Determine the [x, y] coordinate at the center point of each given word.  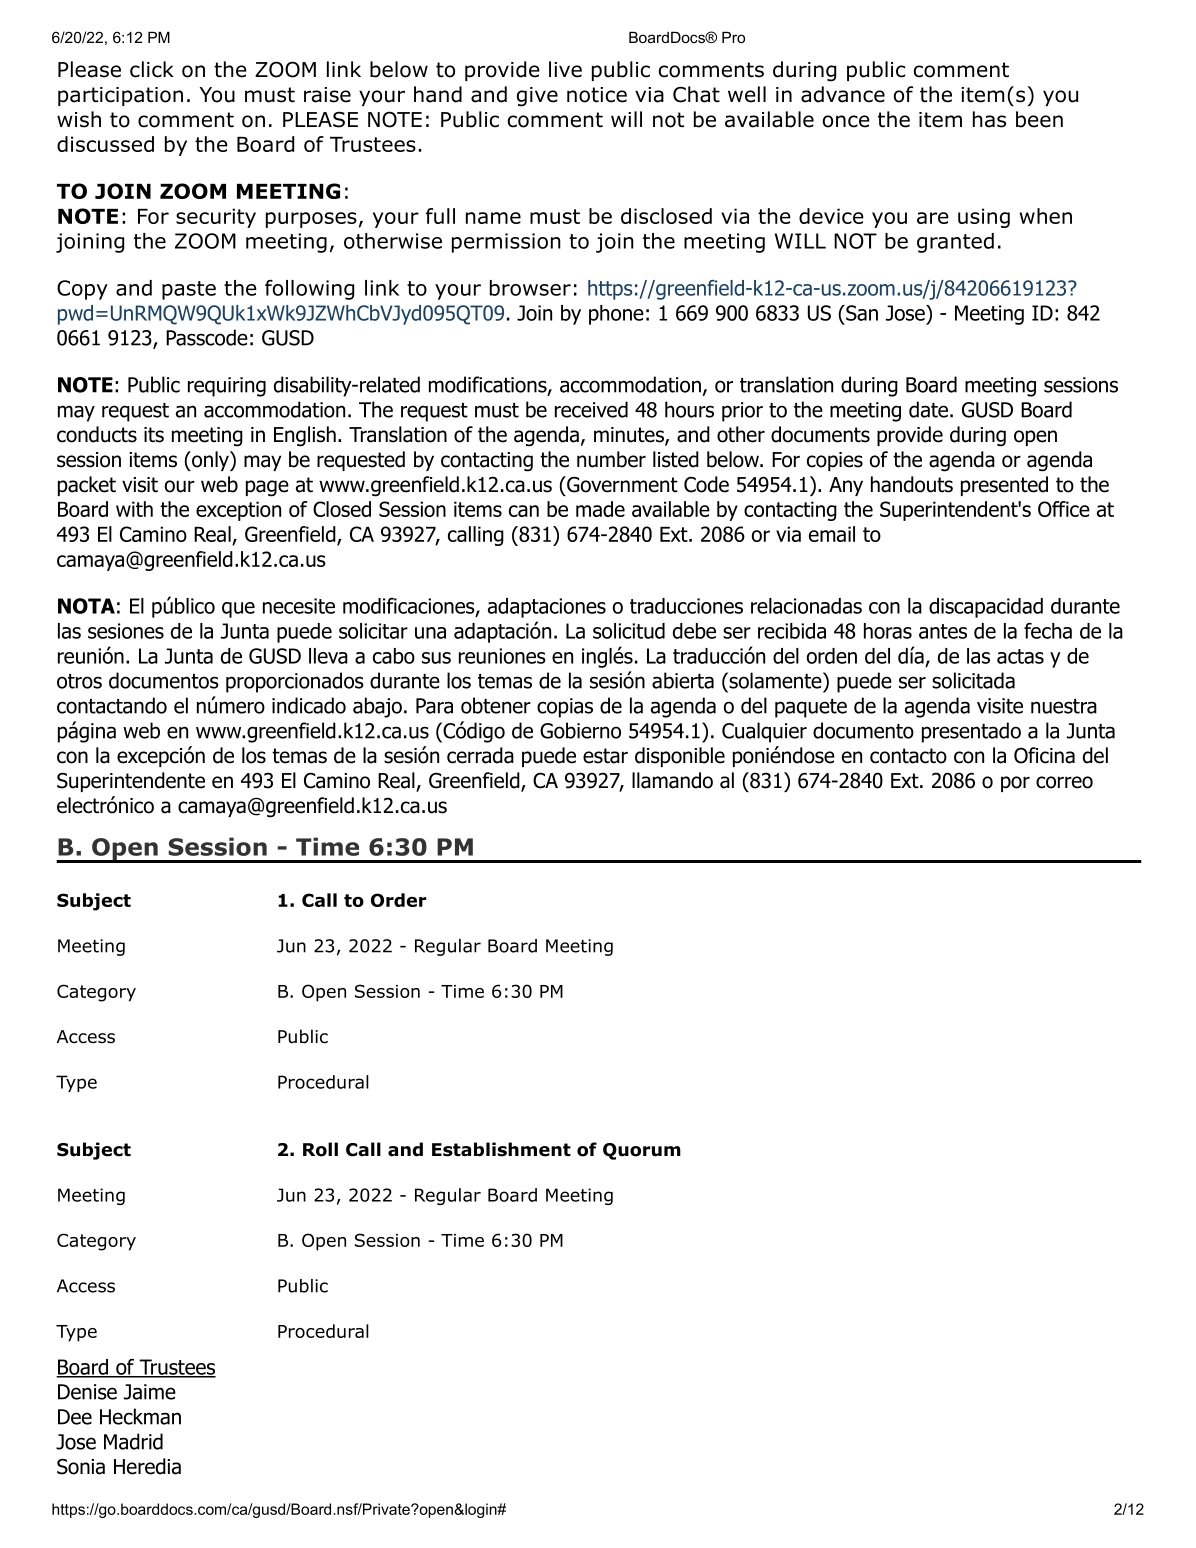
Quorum [642, 1151]
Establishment [501, 1149]
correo [1064, 782]
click [152, 69]
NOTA [86, 606]
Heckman [140, 1416]
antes [943, 631]
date [928, 409]
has [989, 119]
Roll [320, 1149]
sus [436, 658]
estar [605, 756]
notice [597, 95]
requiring [227, 387]
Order [399, 900]
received [591, 409]
